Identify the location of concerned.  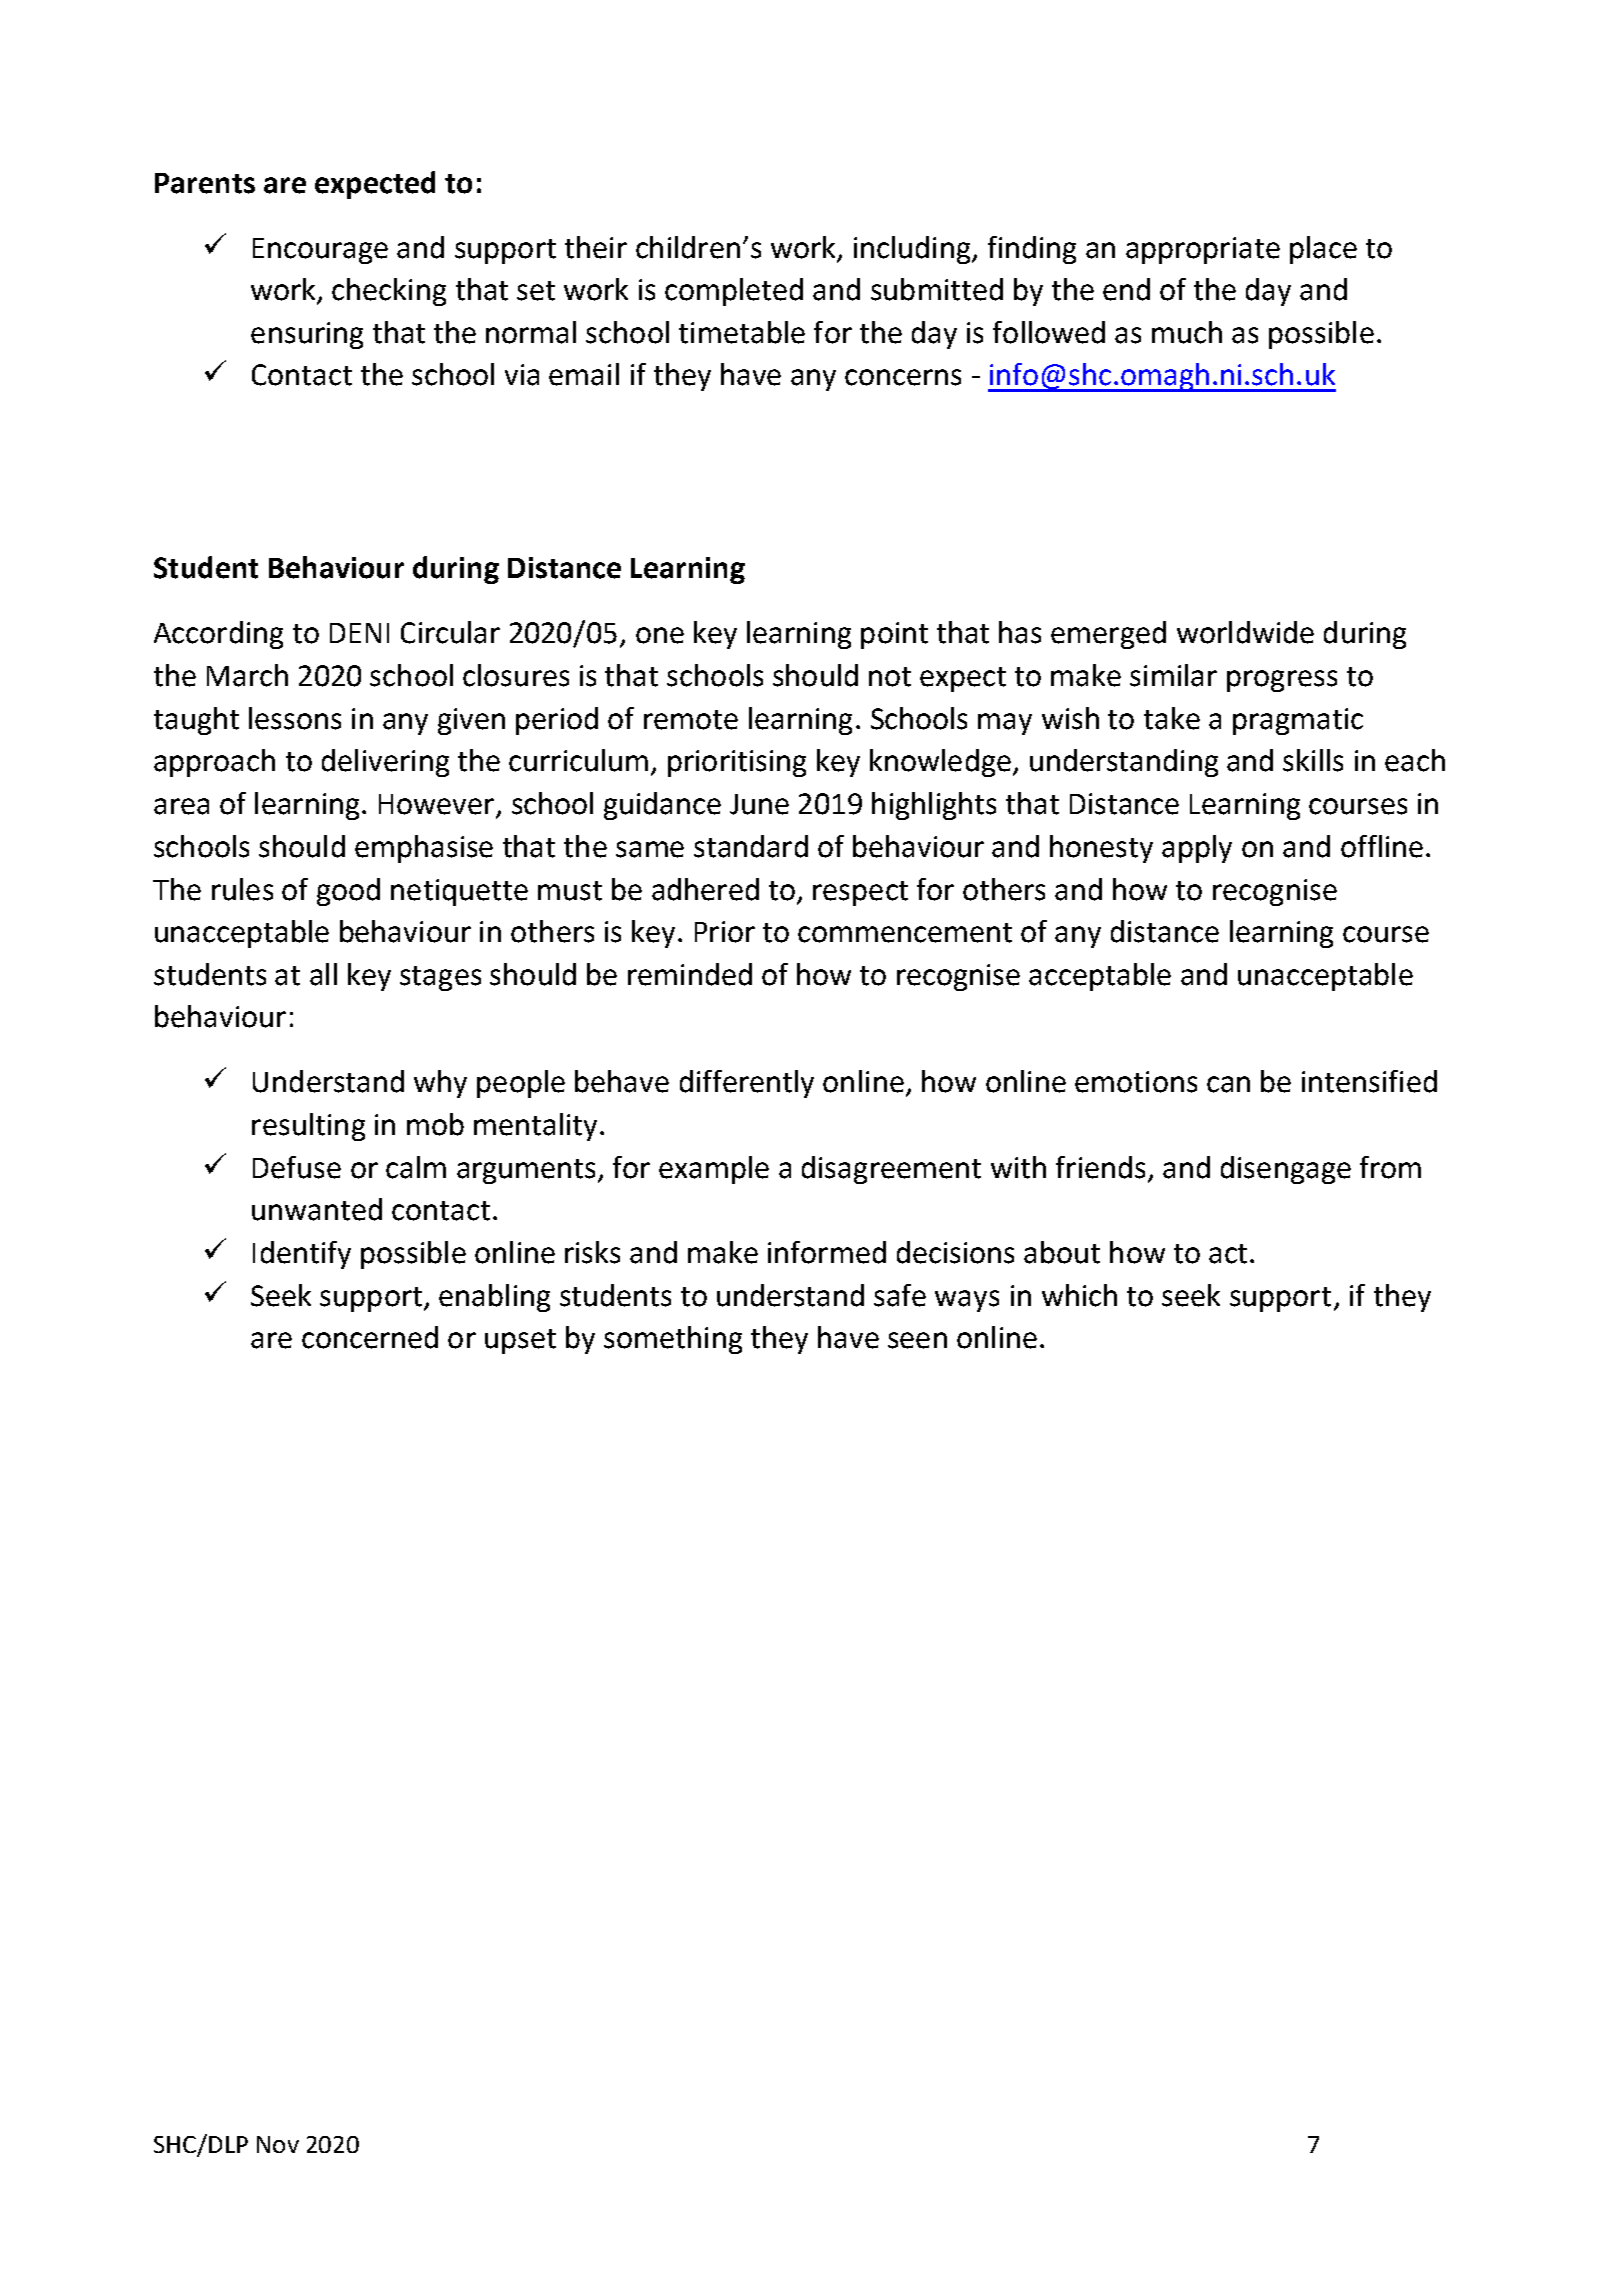
(370, 1337).
